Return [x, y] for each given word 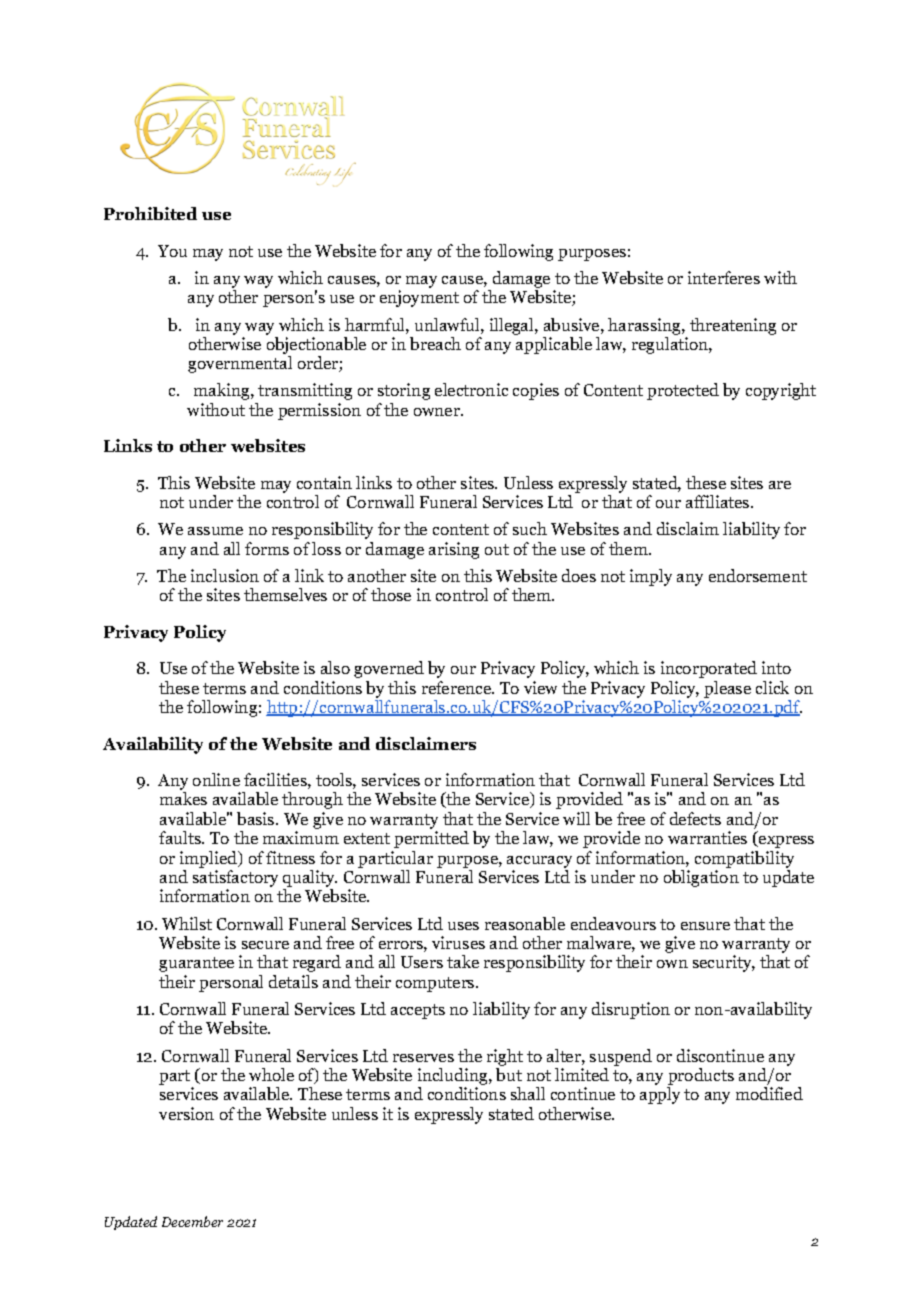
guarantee [196, 964]
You [172, 251]
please [727, 689]
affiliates [719, 501]
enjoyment [419, 298]
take [463, 961]
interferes [724, 277]
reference [458, 687]
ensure [705, 926]
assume [215, 531]
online [216, 779]
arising [454, 550]
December [192, 1221]
